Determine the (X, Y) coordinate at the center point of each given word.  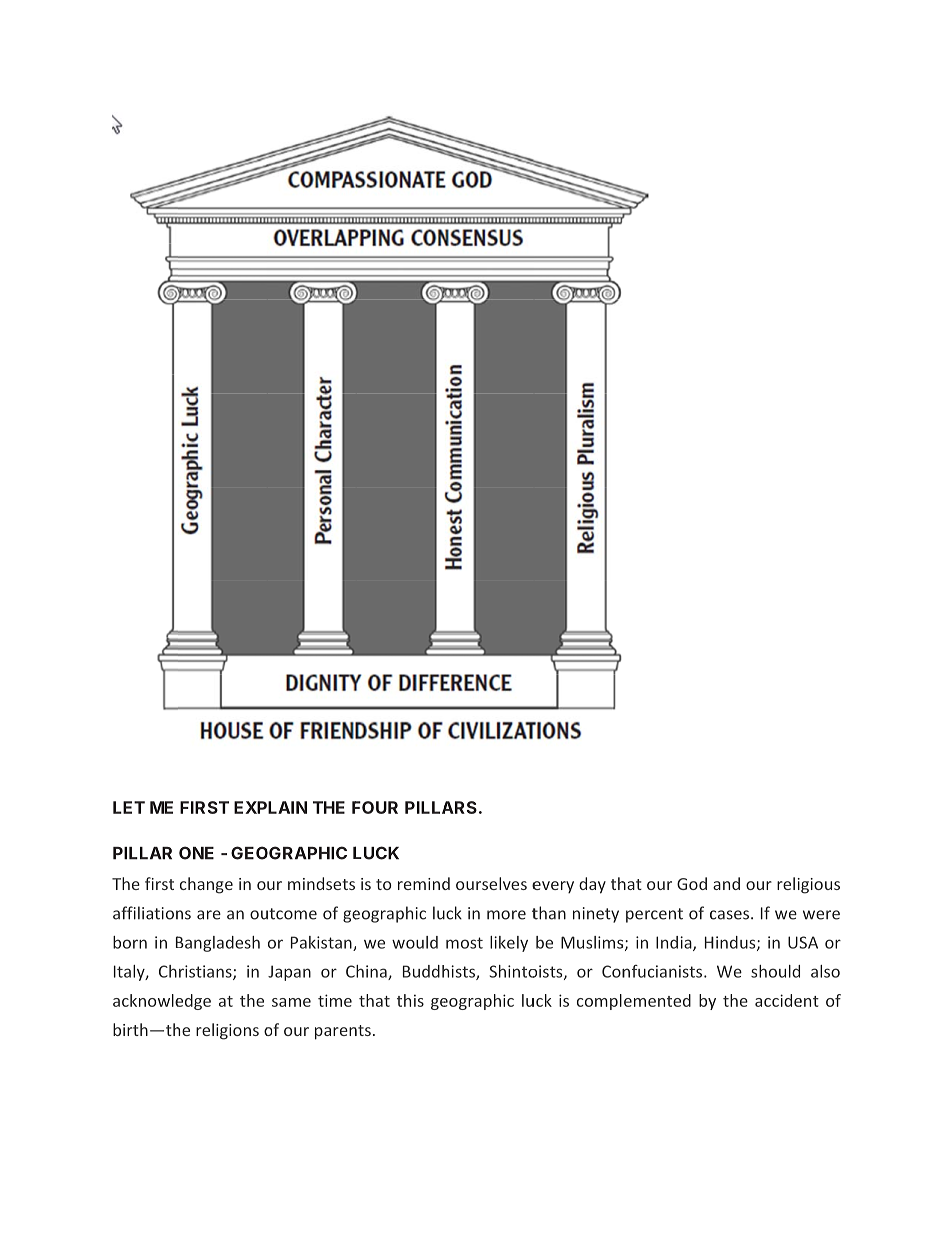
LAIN (287, 807)
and (726, 883)
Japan (289, 973)
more (506, 915)
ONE (196, 853)
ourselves (491, 883)
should (775, 971)
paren (337, 1033)
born (130, 942)
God (692, 883)
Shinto (513, 971)
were (821, 915)
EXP (250, 807)
